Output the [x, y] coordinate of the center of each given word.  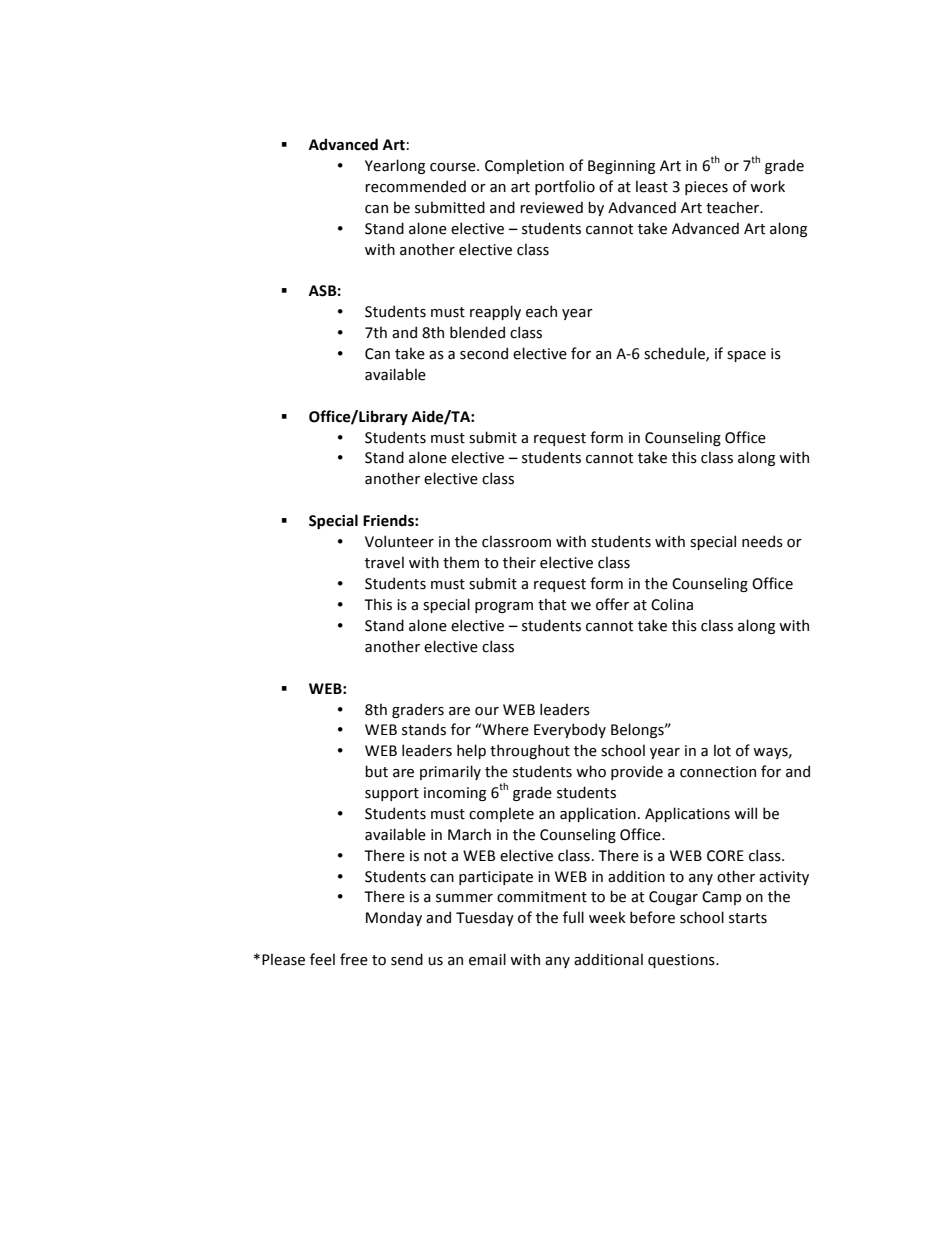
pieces [706, 188]
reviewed [551, 207]
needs [762, 541]
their [519, 562]
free [354, 959]
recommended [415, 186]
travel [384, 562]
